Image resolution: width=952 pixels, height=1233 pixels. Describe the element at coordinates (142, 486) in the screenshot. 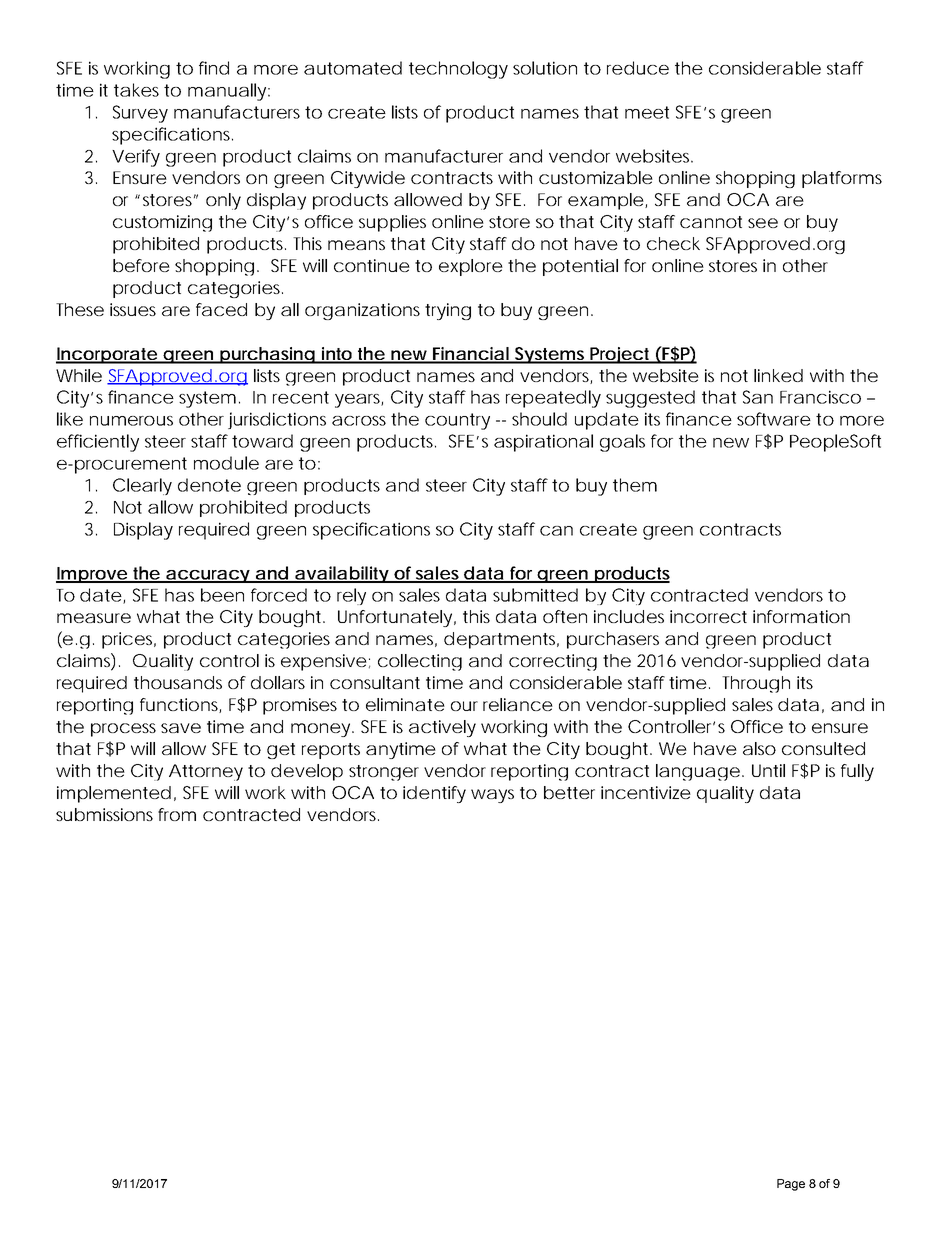

I see `Clearly` at that location.
